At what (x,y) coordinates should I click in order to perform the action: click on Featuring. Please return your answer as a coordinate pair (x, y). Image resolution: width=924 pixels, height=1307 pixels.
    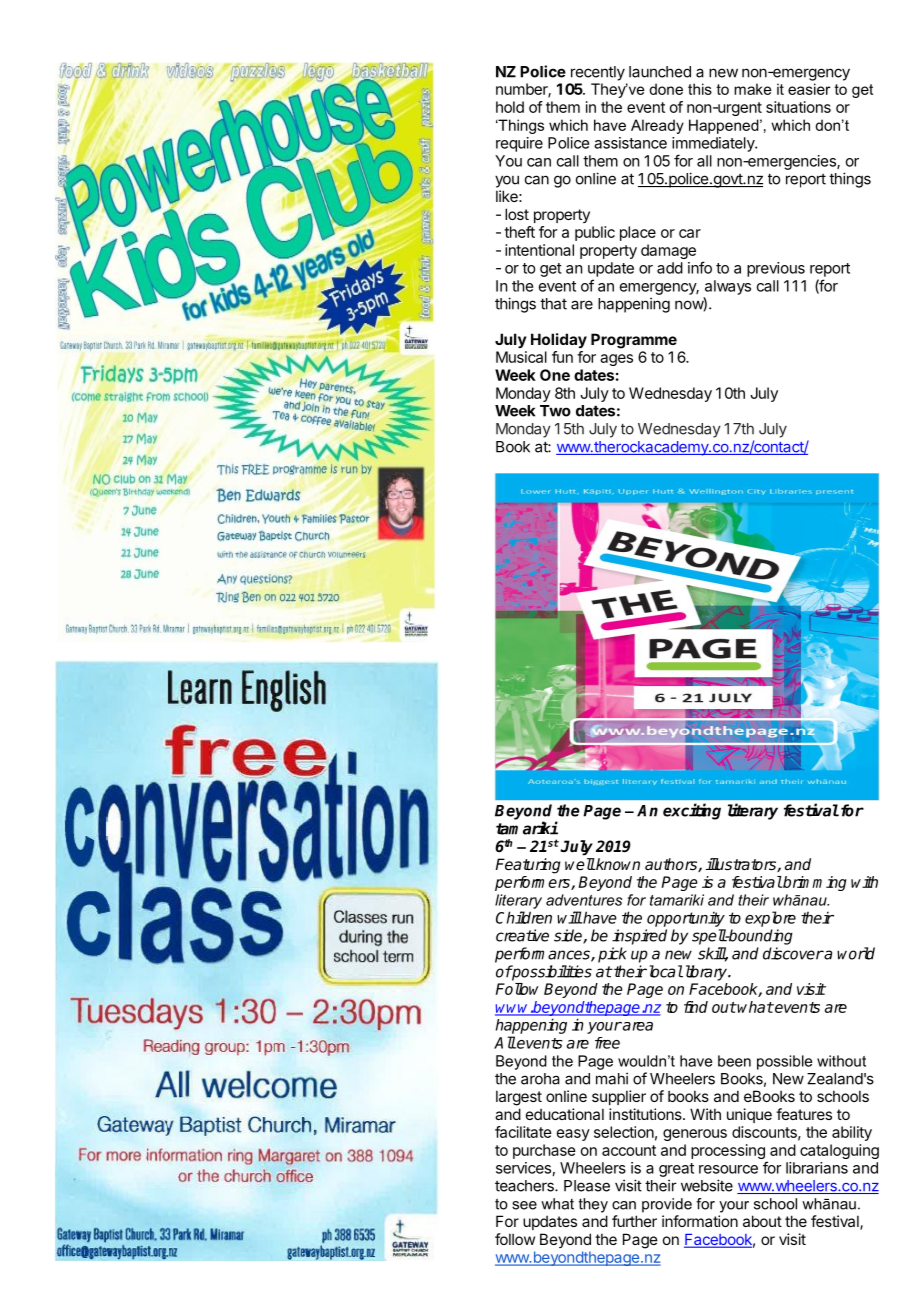
    Looking at the image, I should click on (528, 866).
